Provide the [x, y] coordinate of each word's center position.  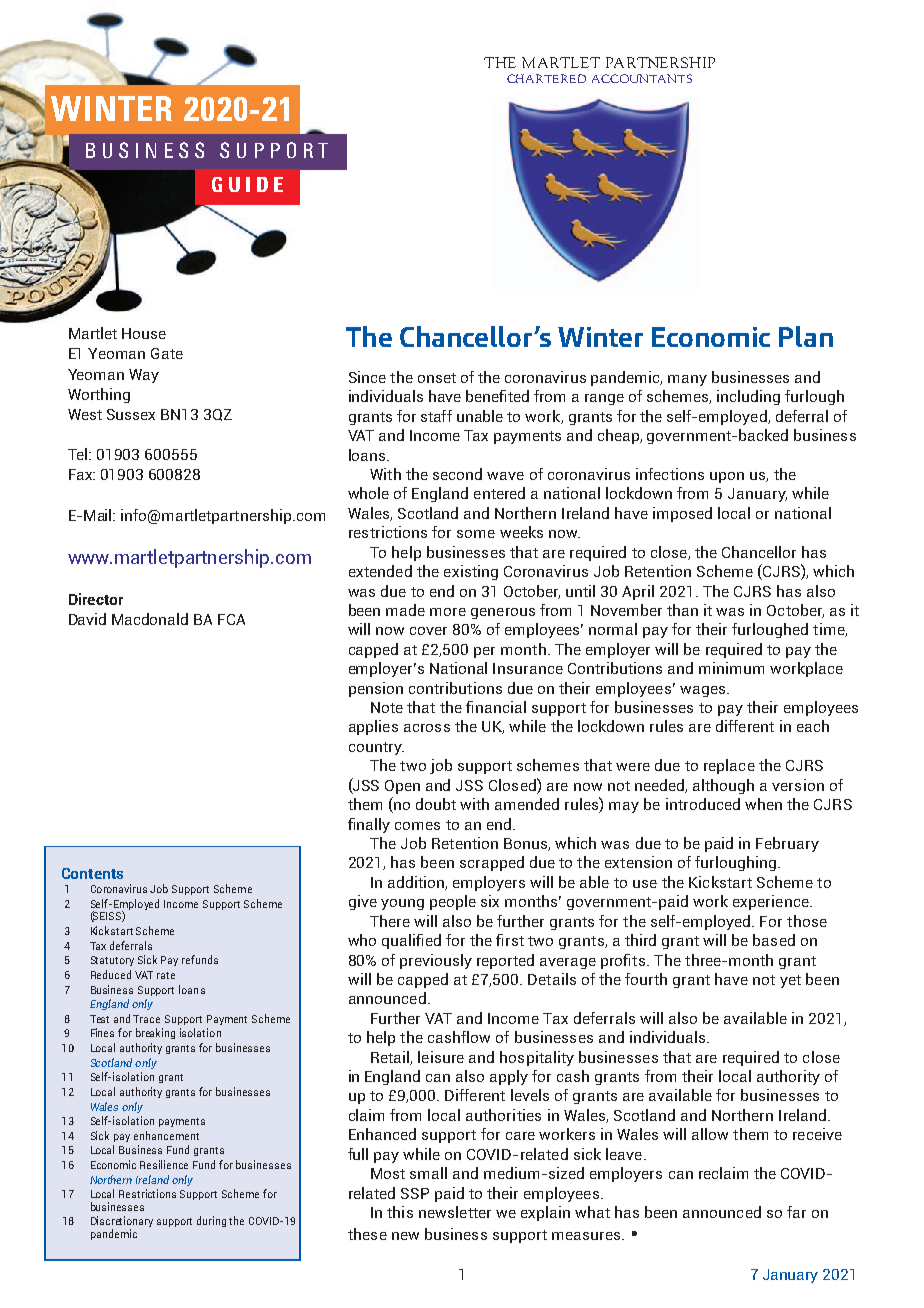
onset [437, 378]
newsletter [455, 1212]
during [211, 1221]
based [774, 940]
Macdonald [150, 619]
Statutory [112, 961]
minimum [731, 668]
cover [428, 631]
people [453, 902]
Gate [167, 353]
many [687, 380]
